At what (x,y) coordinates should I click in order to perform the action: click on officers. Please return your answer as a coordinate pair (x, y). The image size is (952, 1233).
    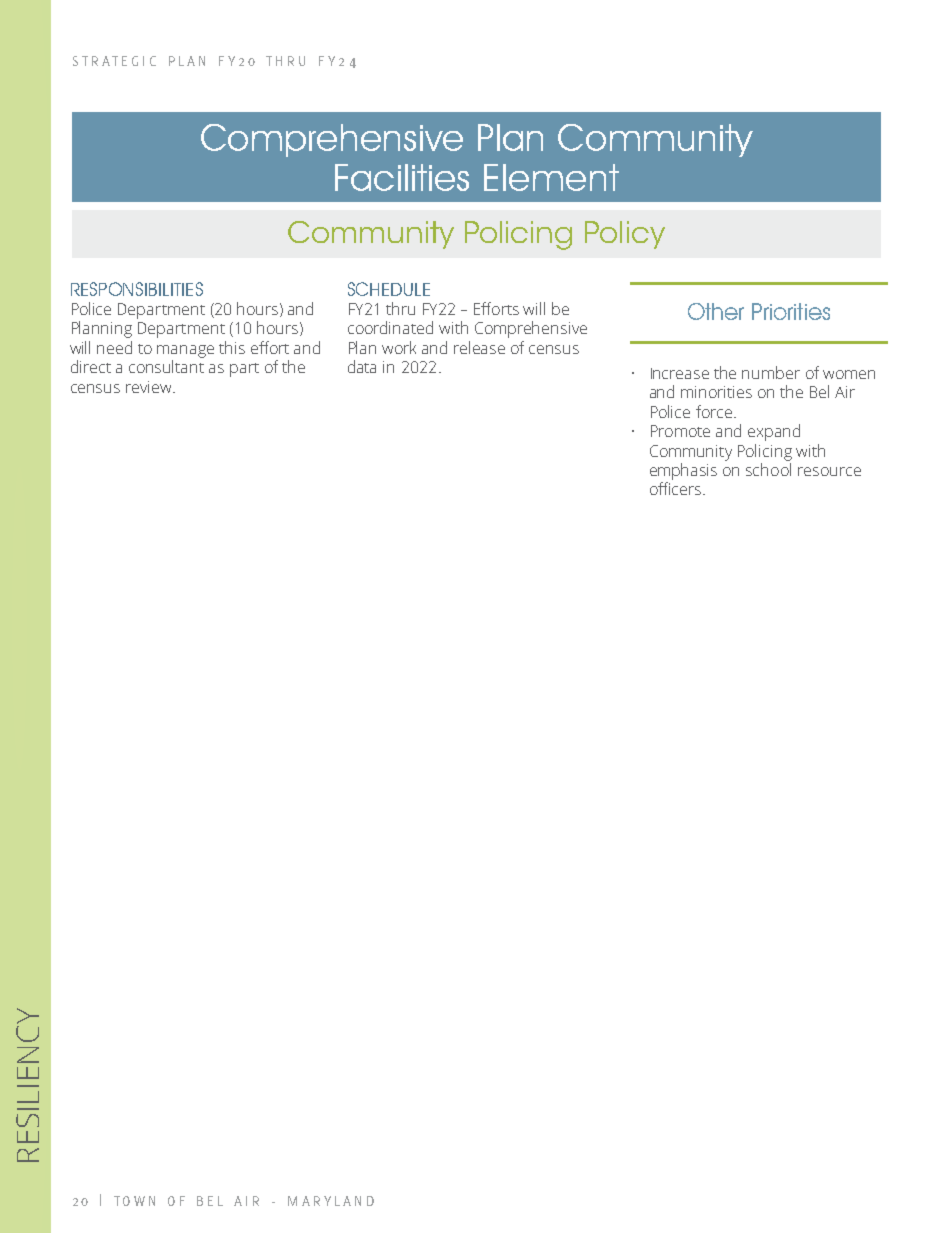
    Looking at the image, I should click on (677, 488).
